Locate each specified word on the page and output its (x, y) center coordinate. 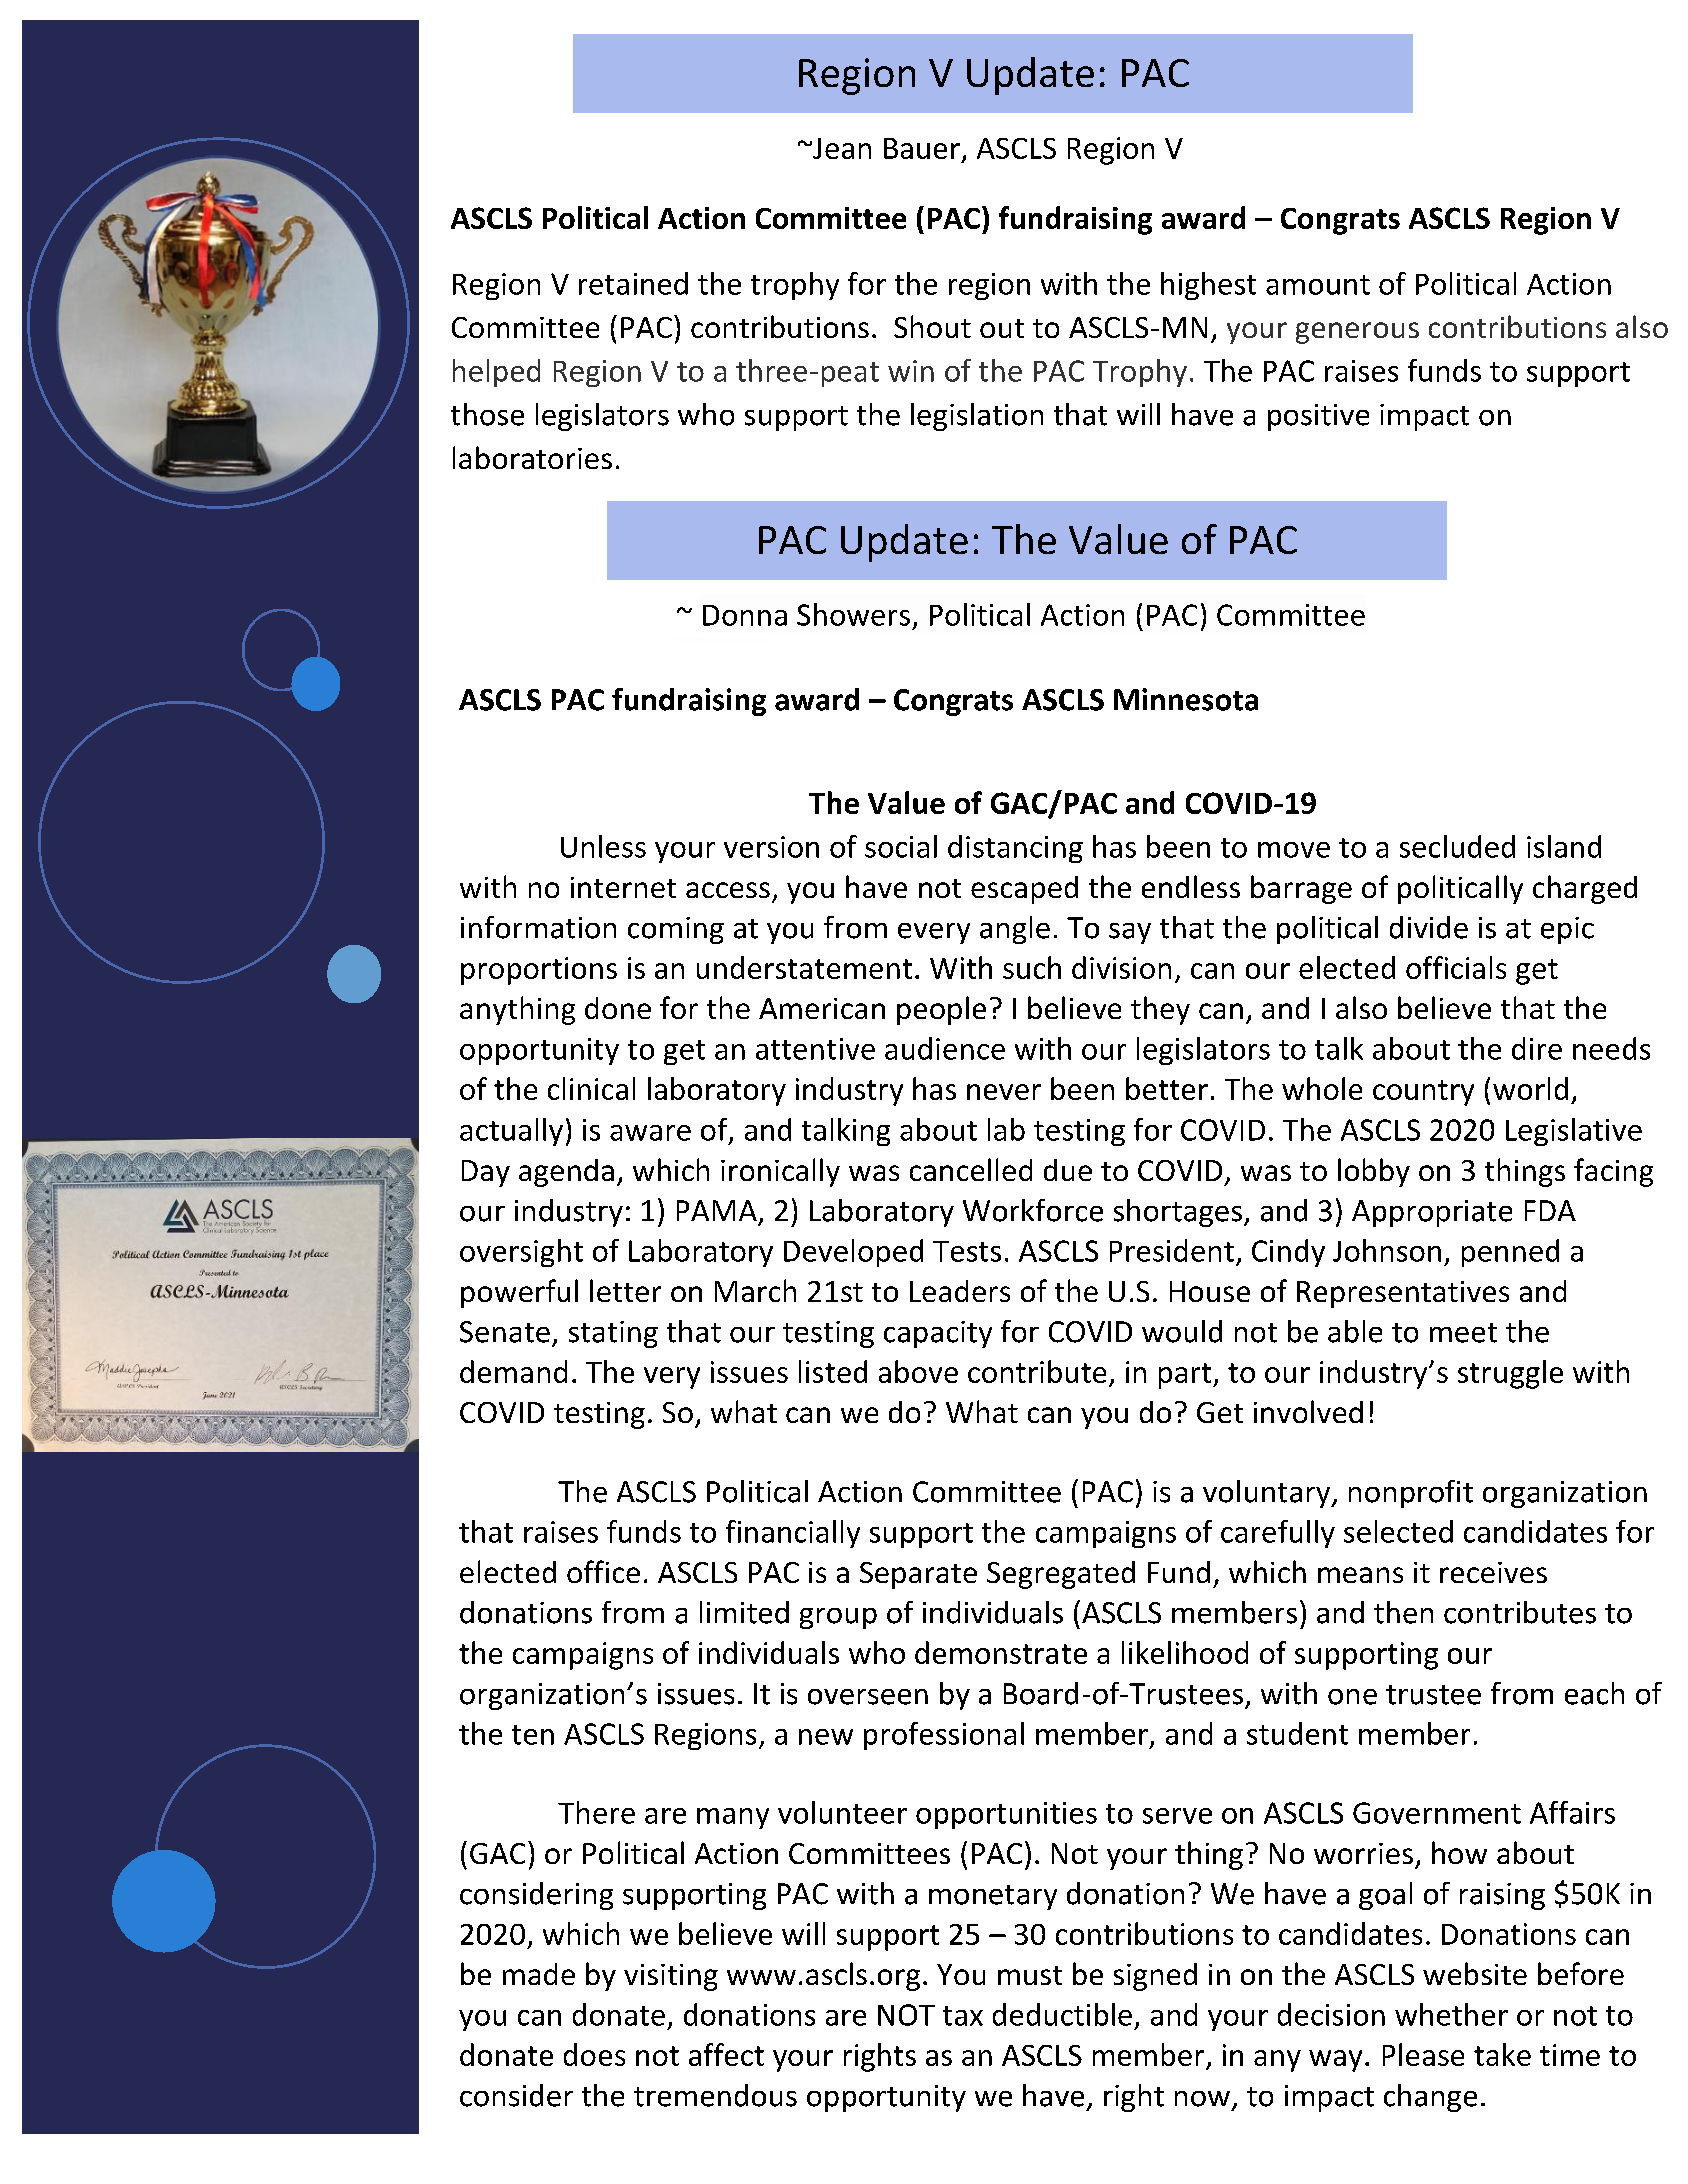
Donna (745, 615)
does (594, 2054)
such (1032, 967)
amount (1318, 285)
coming (676, 930)
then (1403, 1612)
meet (1463, 1333)
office (603, 1571)
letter (625, 1290)
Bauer (922, 148)
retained (633, 283)
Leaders (960, 1291)
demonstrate (1001, 1652)
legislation (977, 417)
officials (1456, 967)
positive (1318, 417)
